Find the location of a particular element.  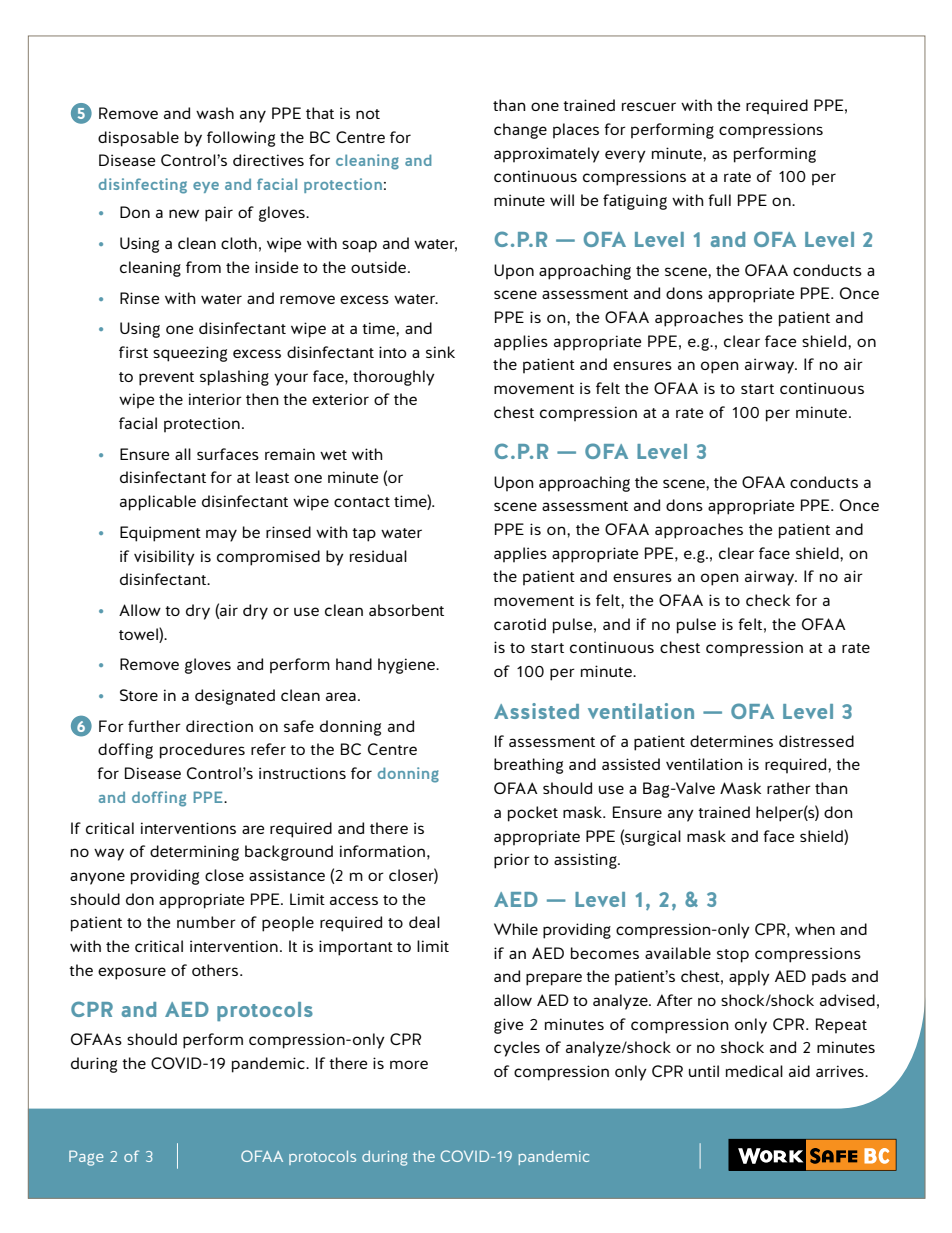

rather is located at coordinates (789, 788).
